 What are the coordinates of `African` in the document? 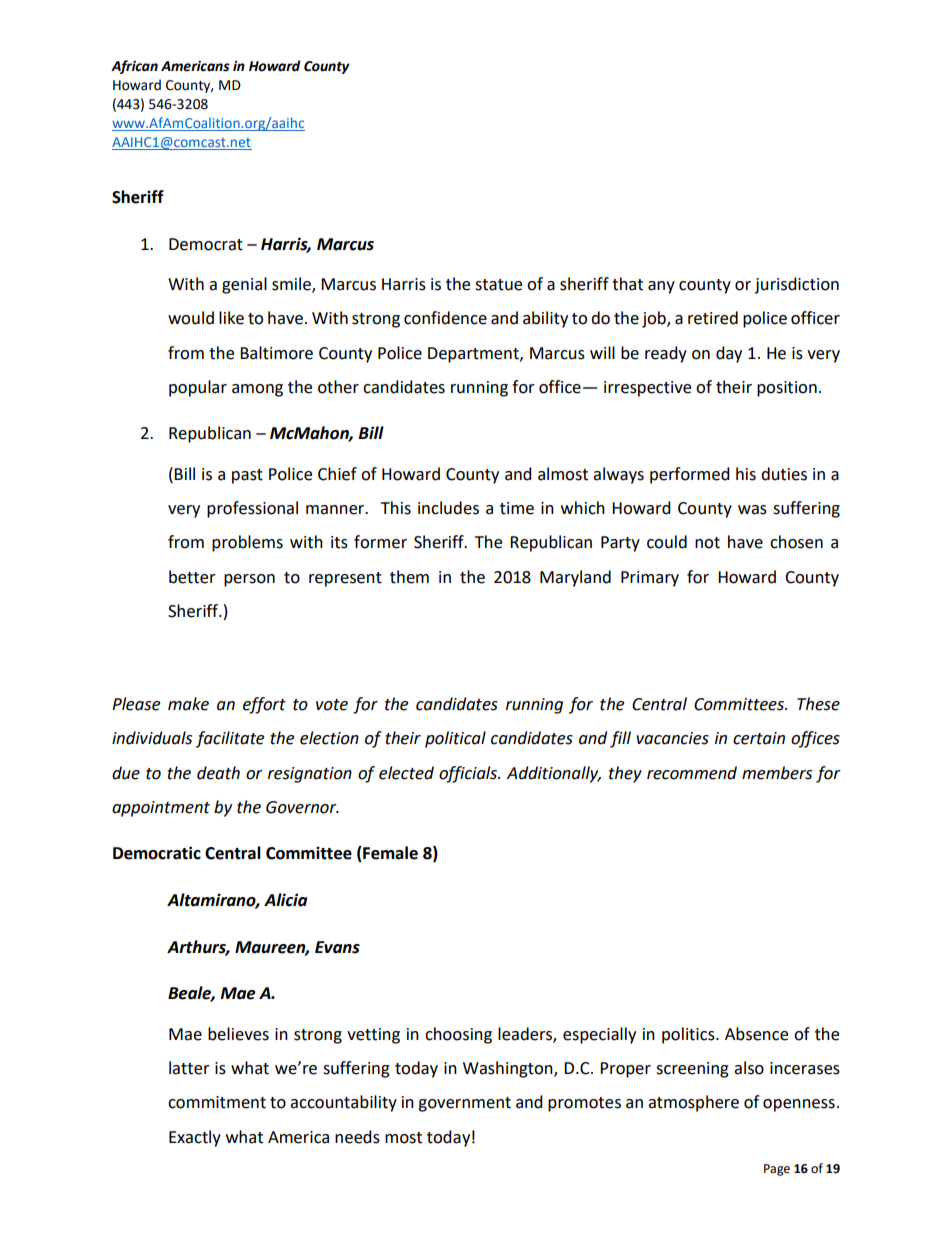 It's located at (134, 67).
